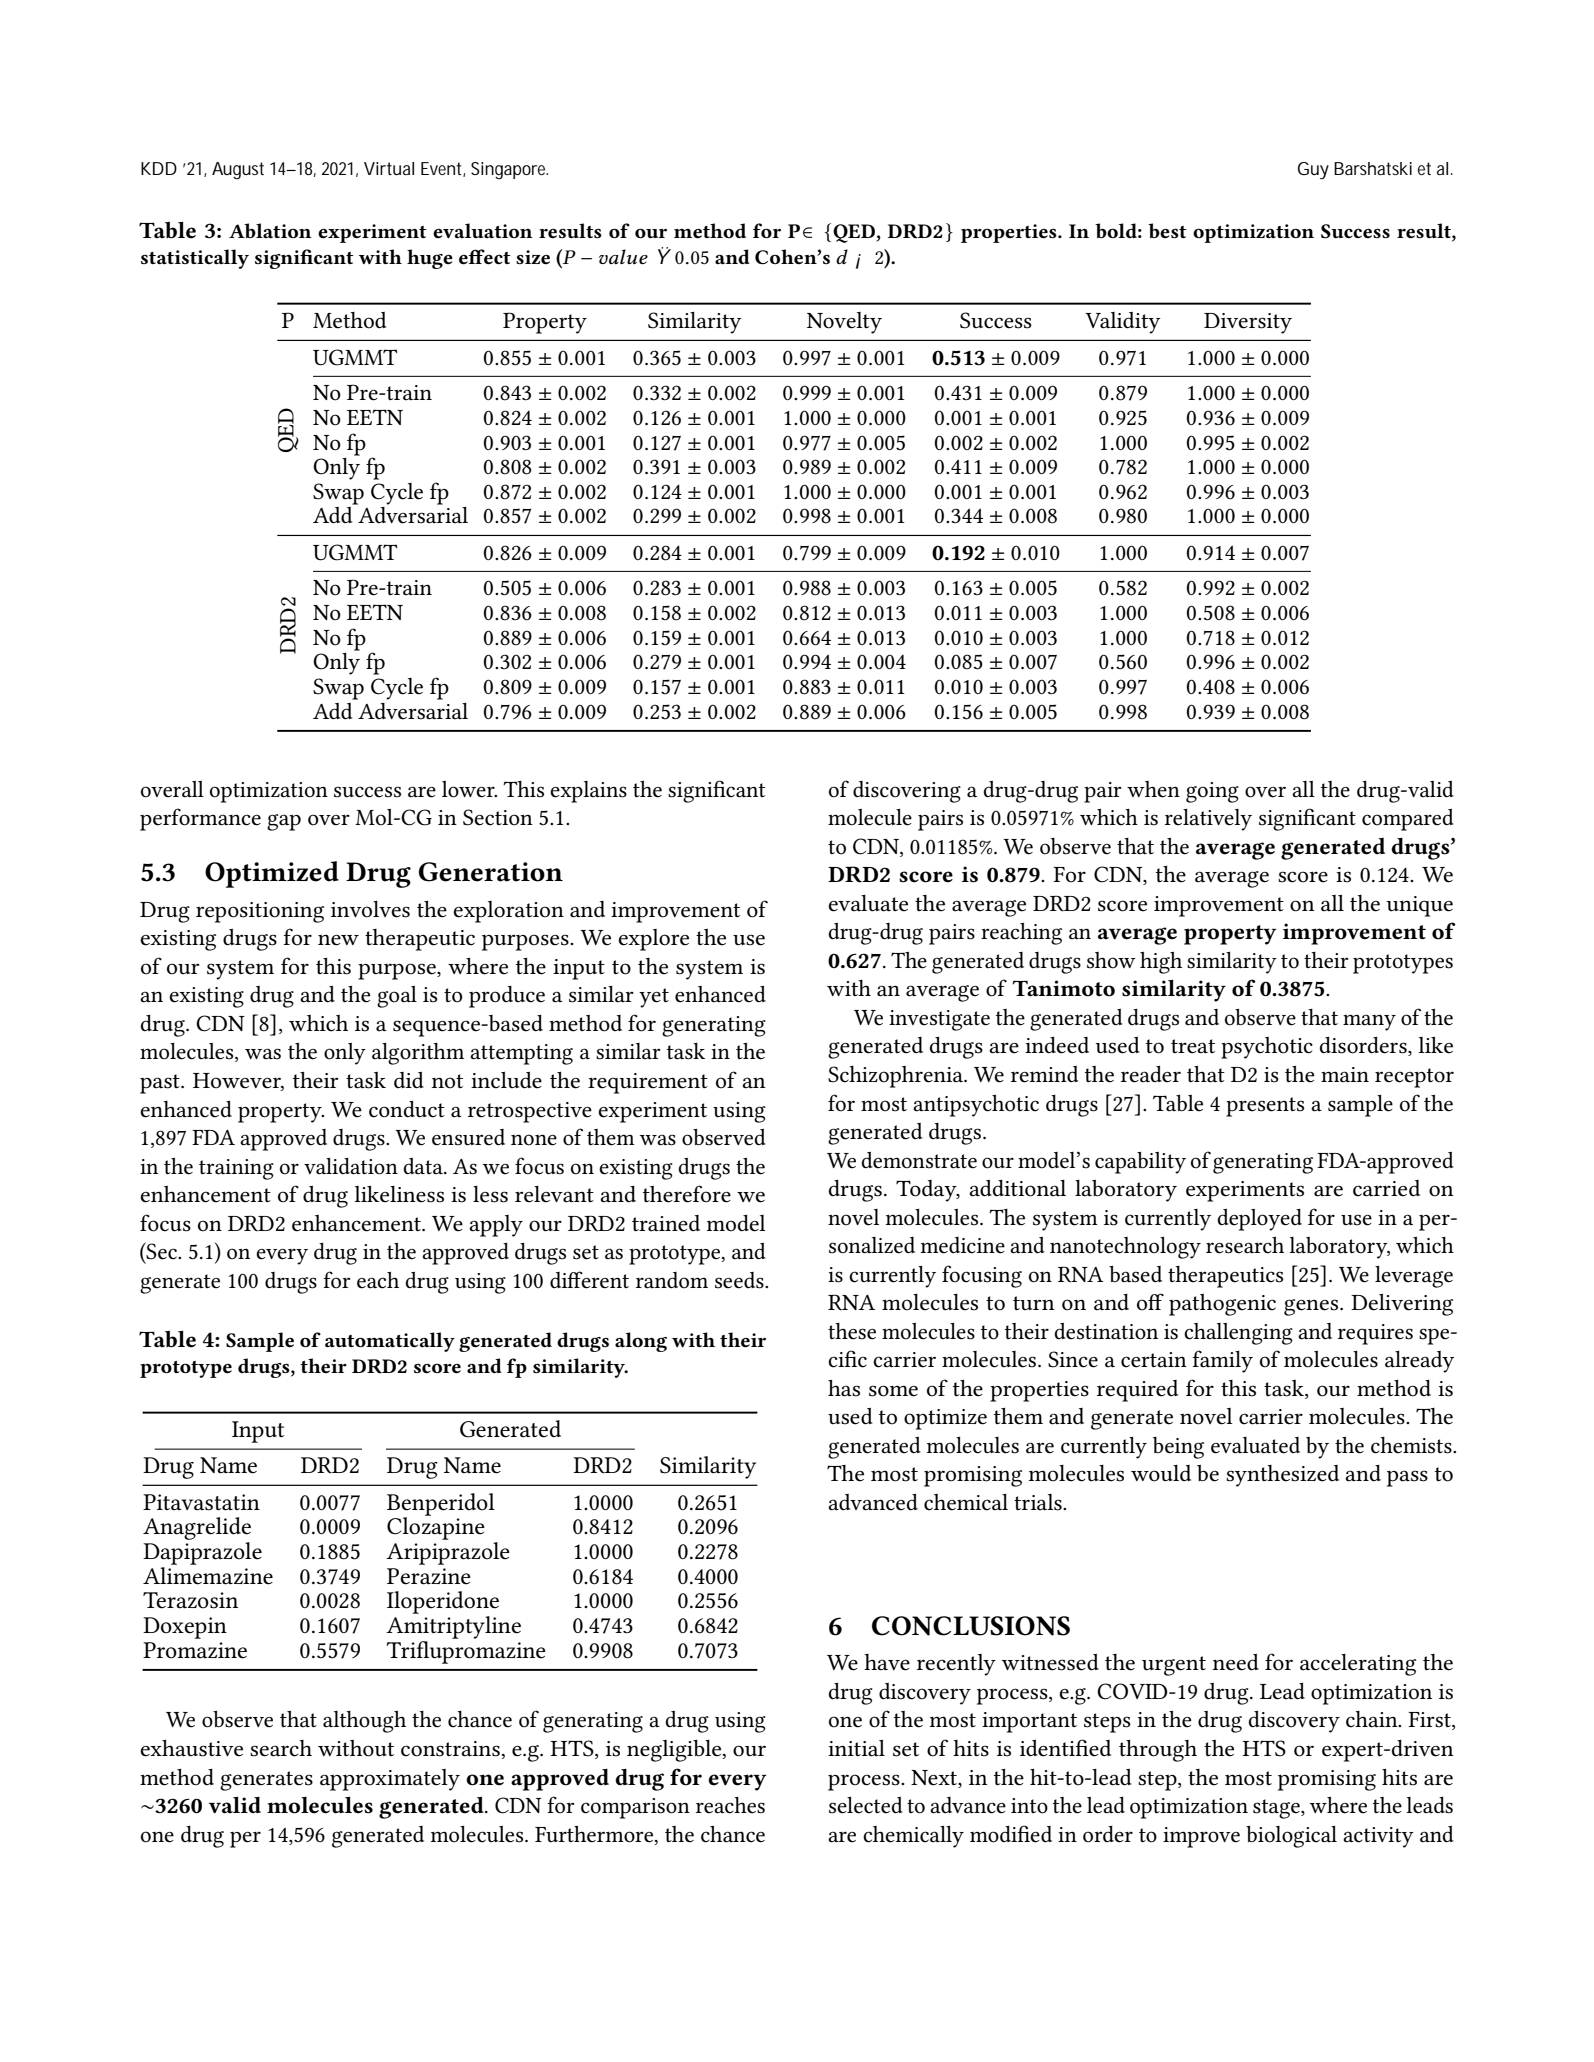  I want to click on going, so click(1212, 792).
